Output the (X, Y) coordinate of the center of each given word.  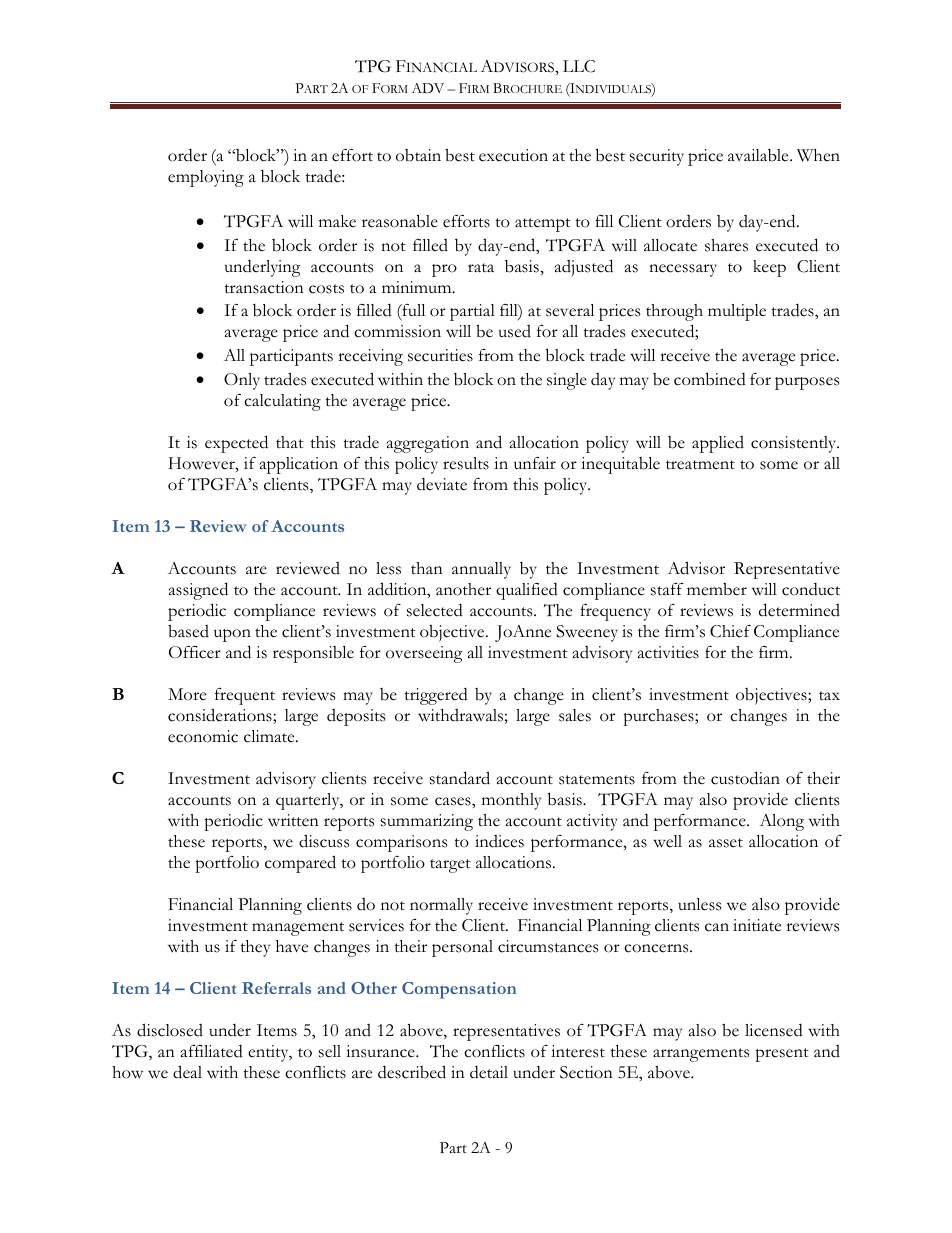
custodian (745, 778)
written (293, 820)
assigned (198, 591)
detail (489, 1072)
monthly (511, 801)
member (717, 589)
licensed (774, 1030)
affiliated (212, 1051)
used (515, 331)
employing (206, 178)
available (759, 155)
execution (513, 155)
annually (481, 570)
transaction (264, 287)
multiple (737, 312)
